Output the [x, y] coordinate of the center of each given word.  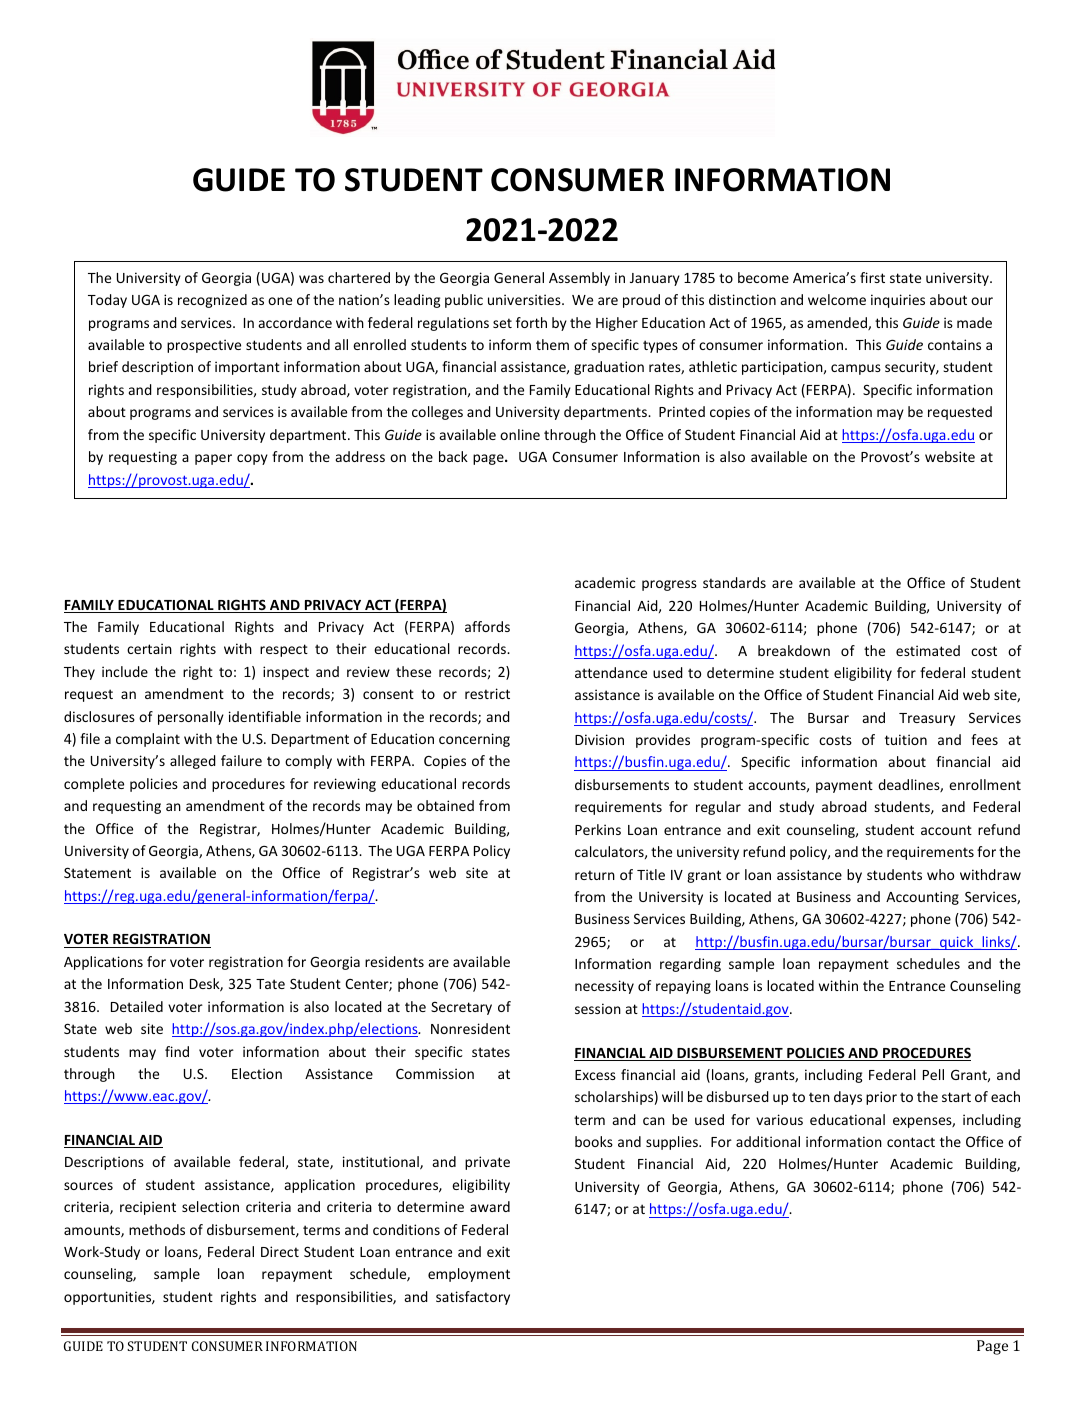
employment [469, 1275]
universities [525, 299]
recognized [212, 301]
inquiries [898, 301]
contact [911, 1142]
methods [157, 1229]
